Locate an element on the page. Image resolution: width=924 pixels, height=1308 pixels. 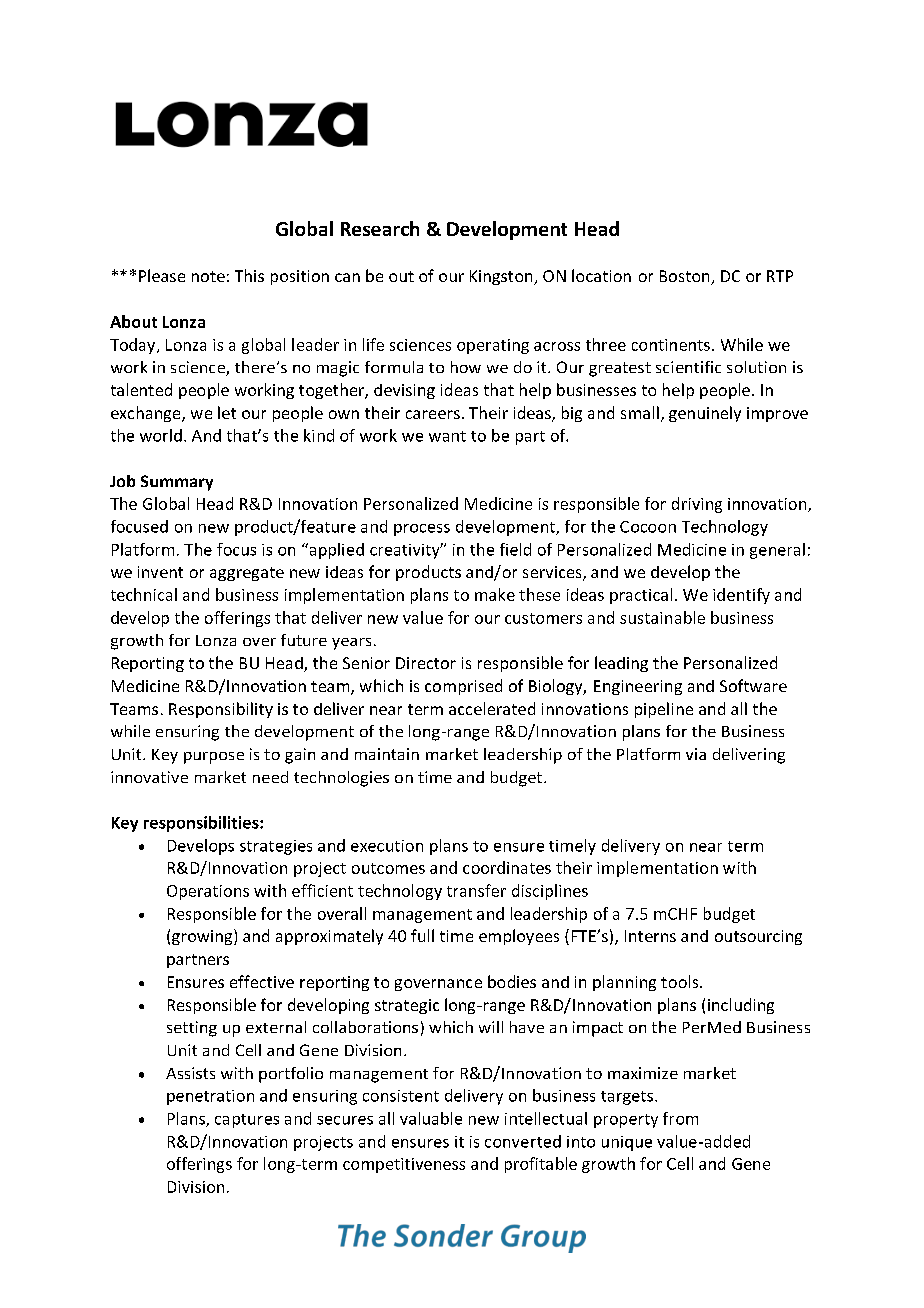
Kingston is located at coordinates (502, 277).
